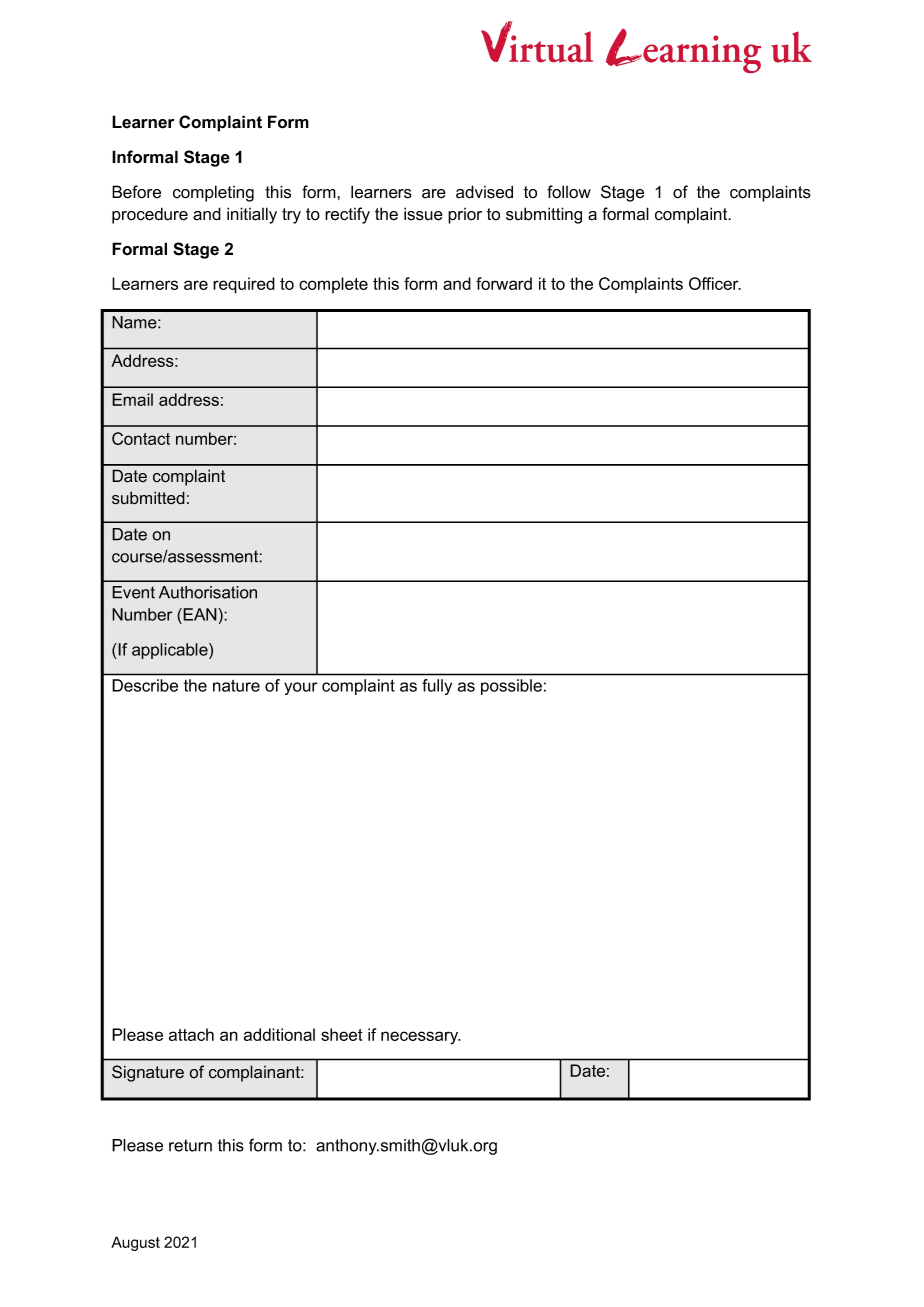 This screenshot has width=924, height=1307. Describe the element at coordinates (421, 1038) in the screenshot. I see `necessary` at that location.
